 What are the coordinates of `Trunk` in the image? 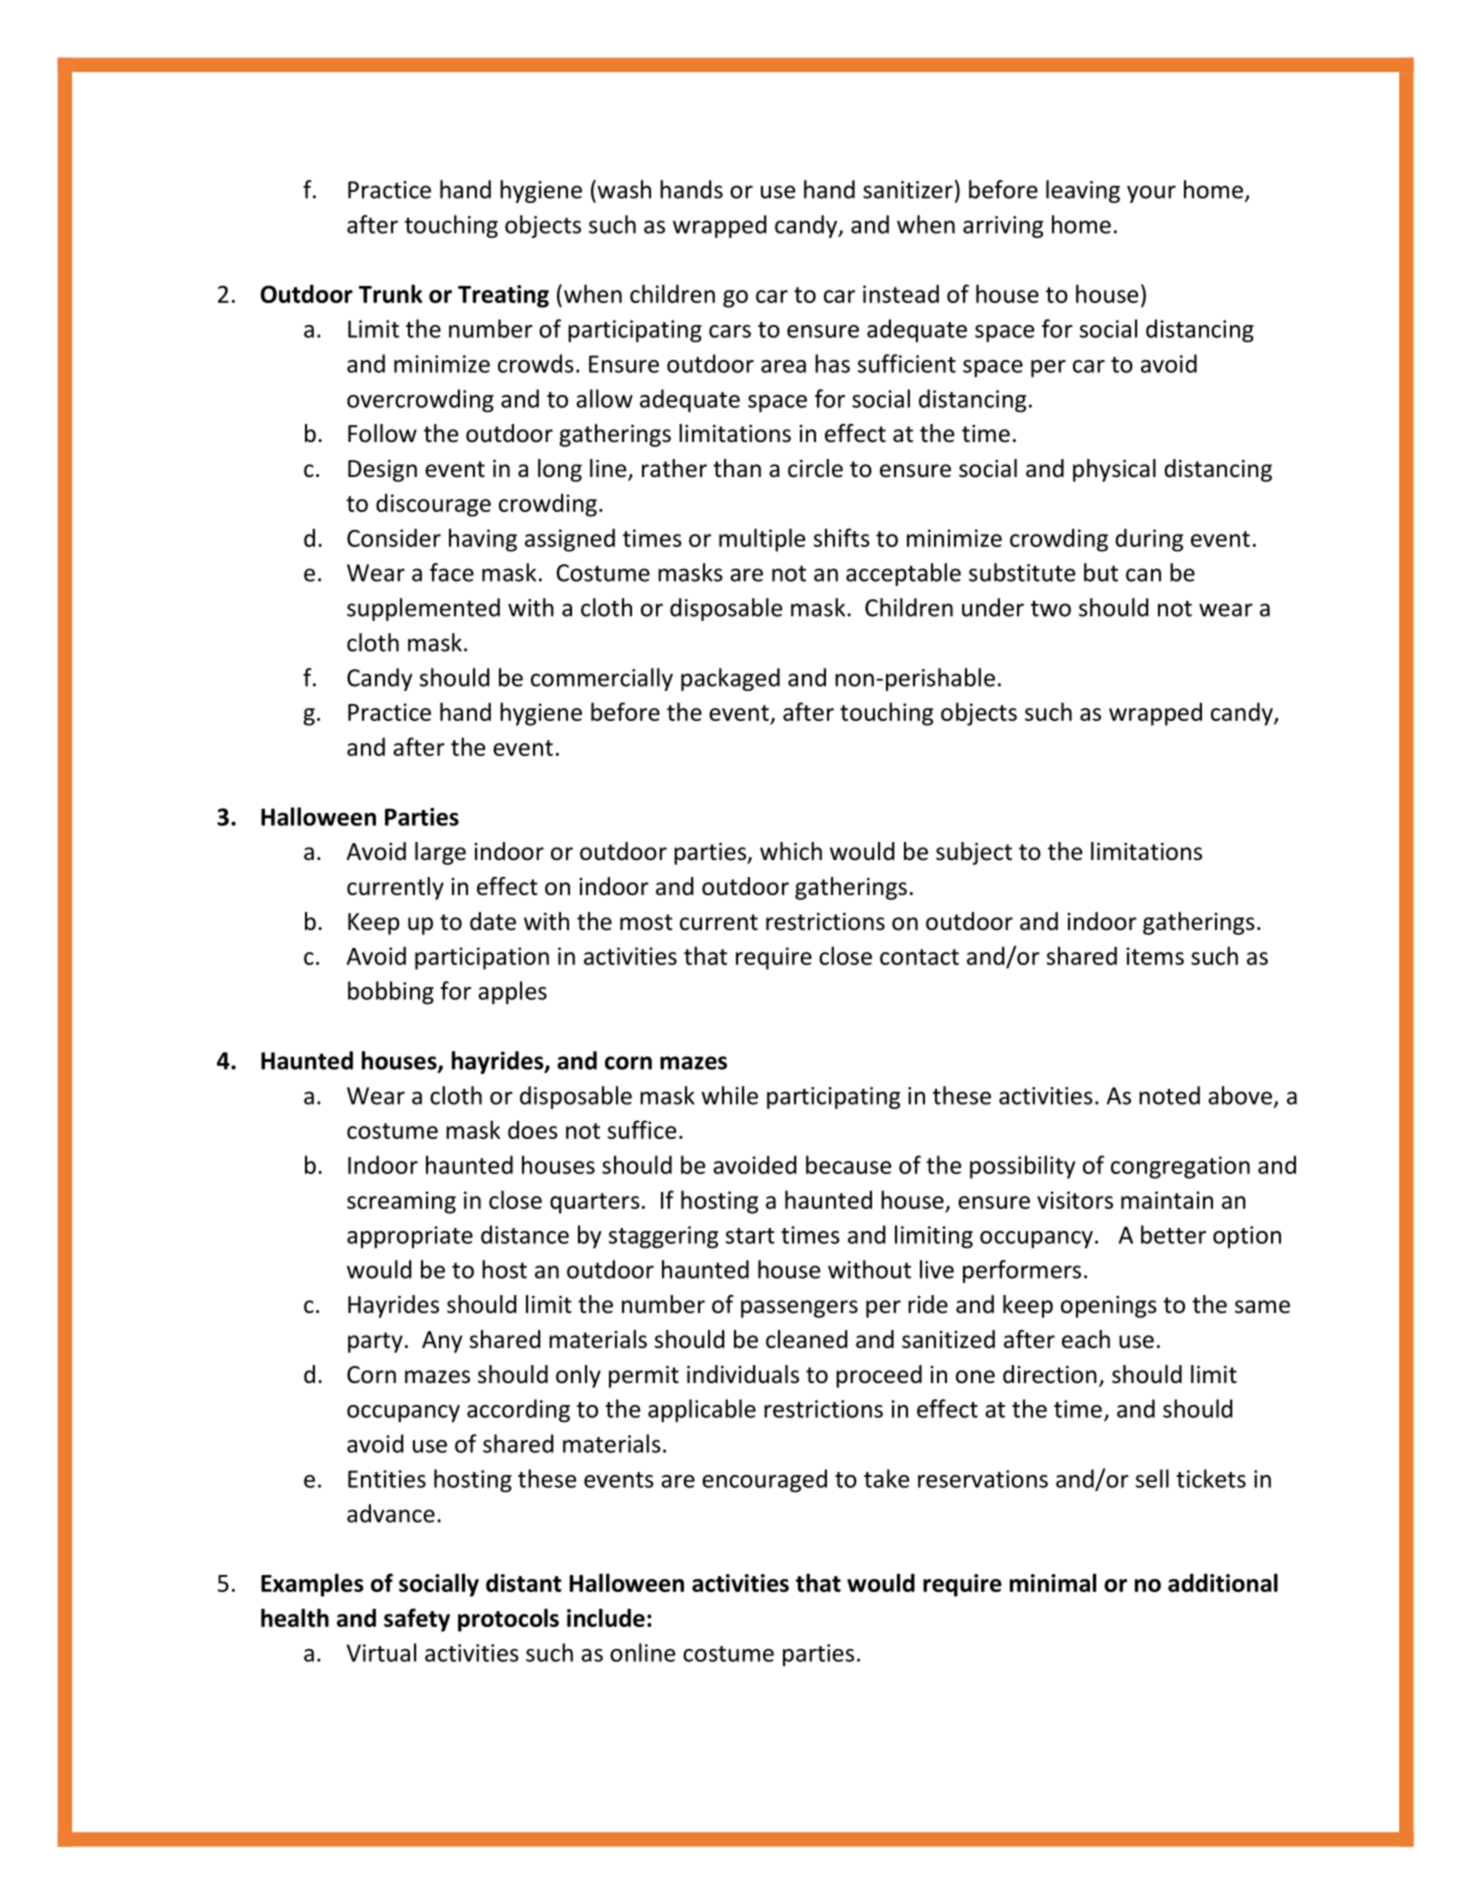 It's located at (391, 293).
